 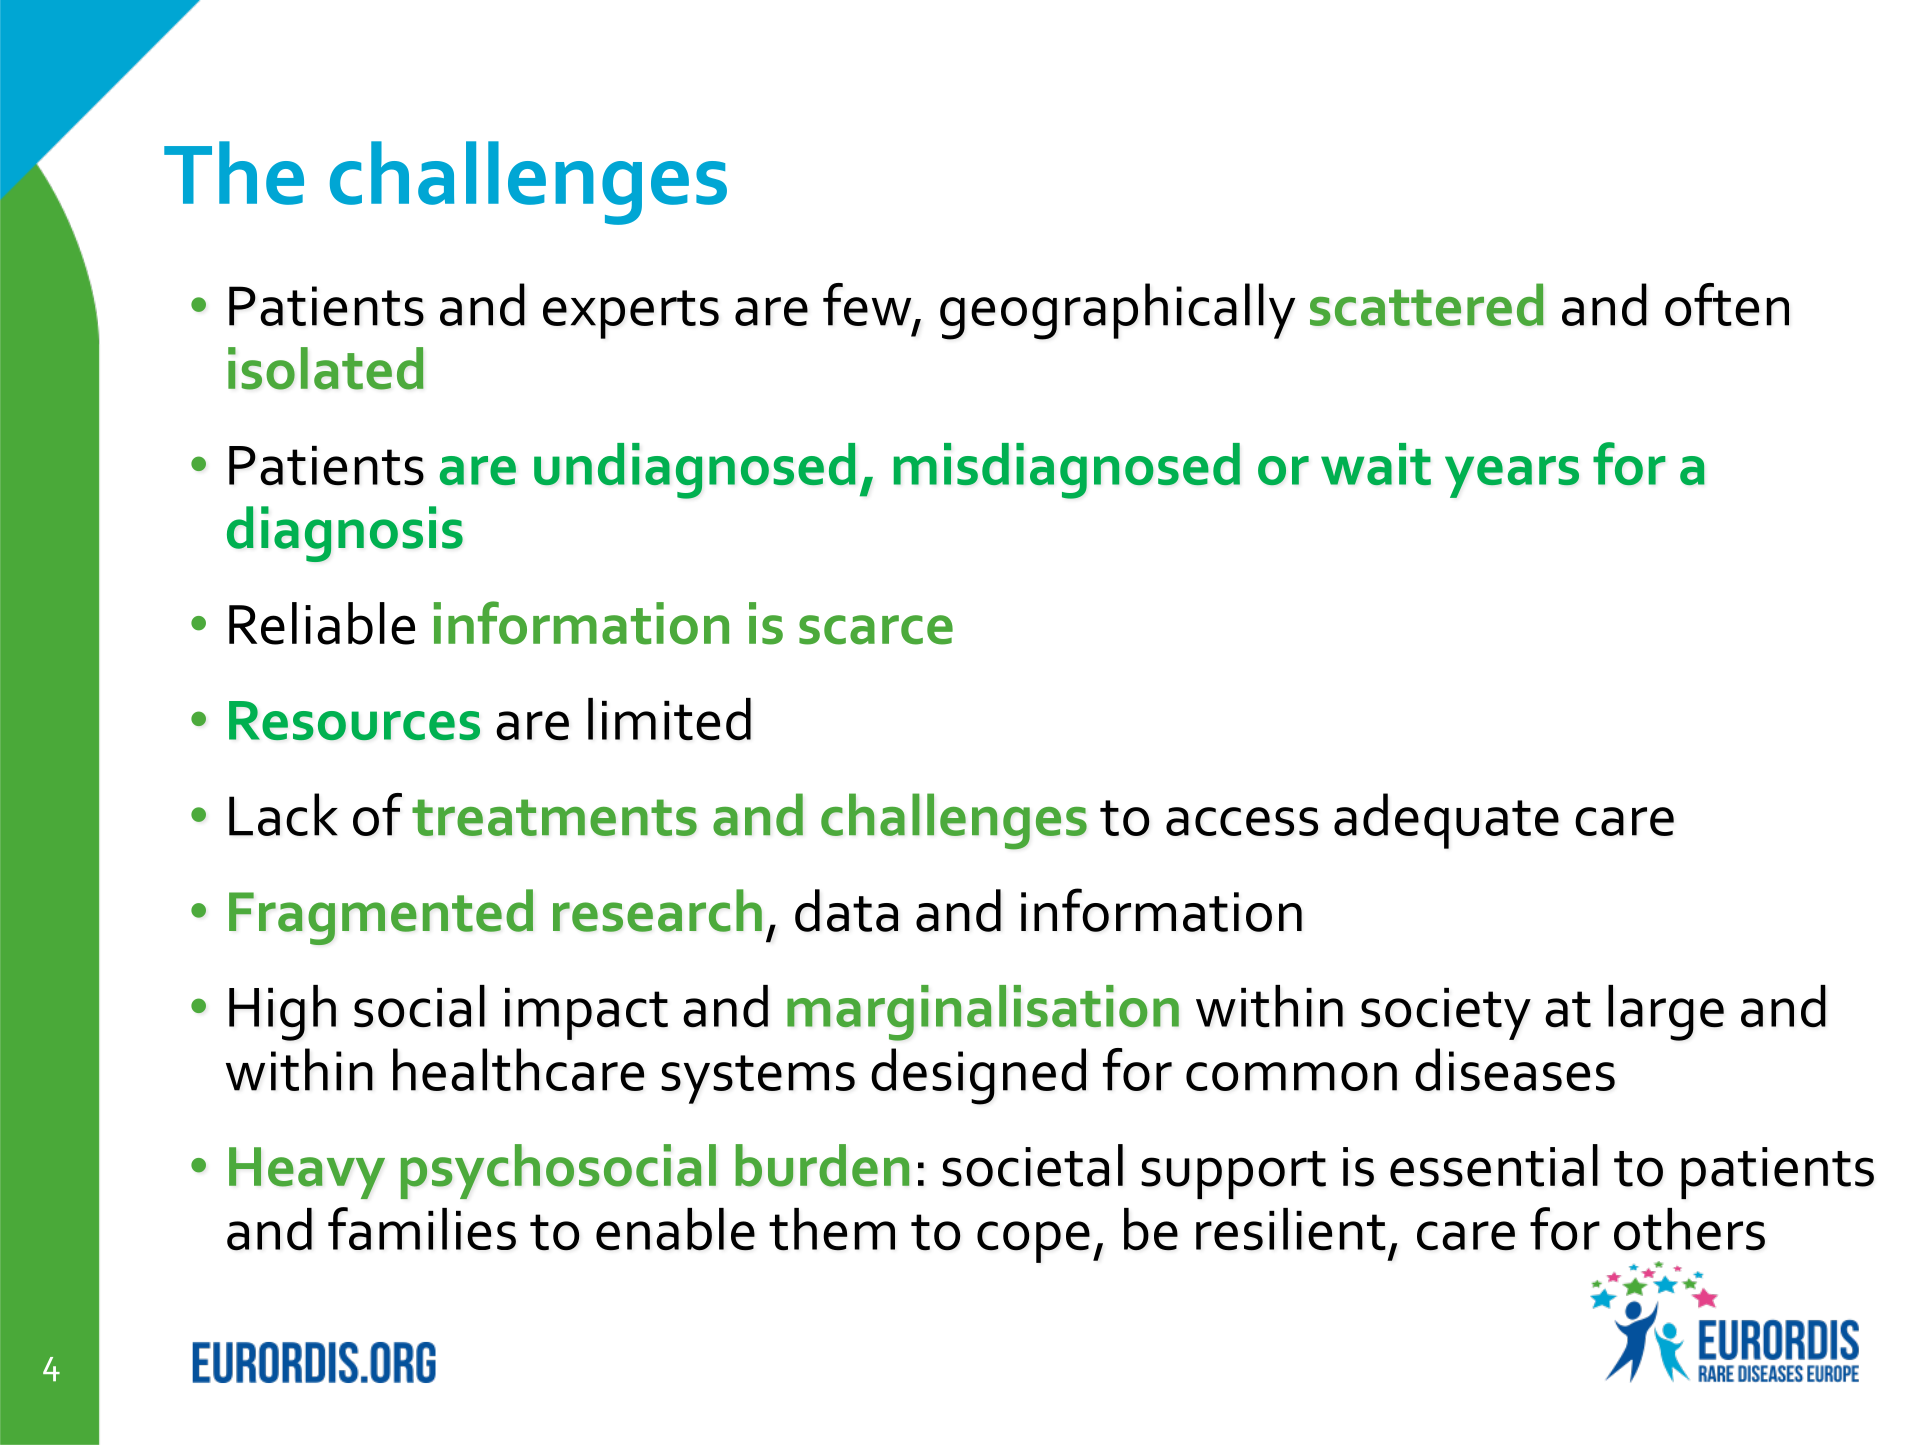 I want to click on years, so click(x=1512, y=477).
